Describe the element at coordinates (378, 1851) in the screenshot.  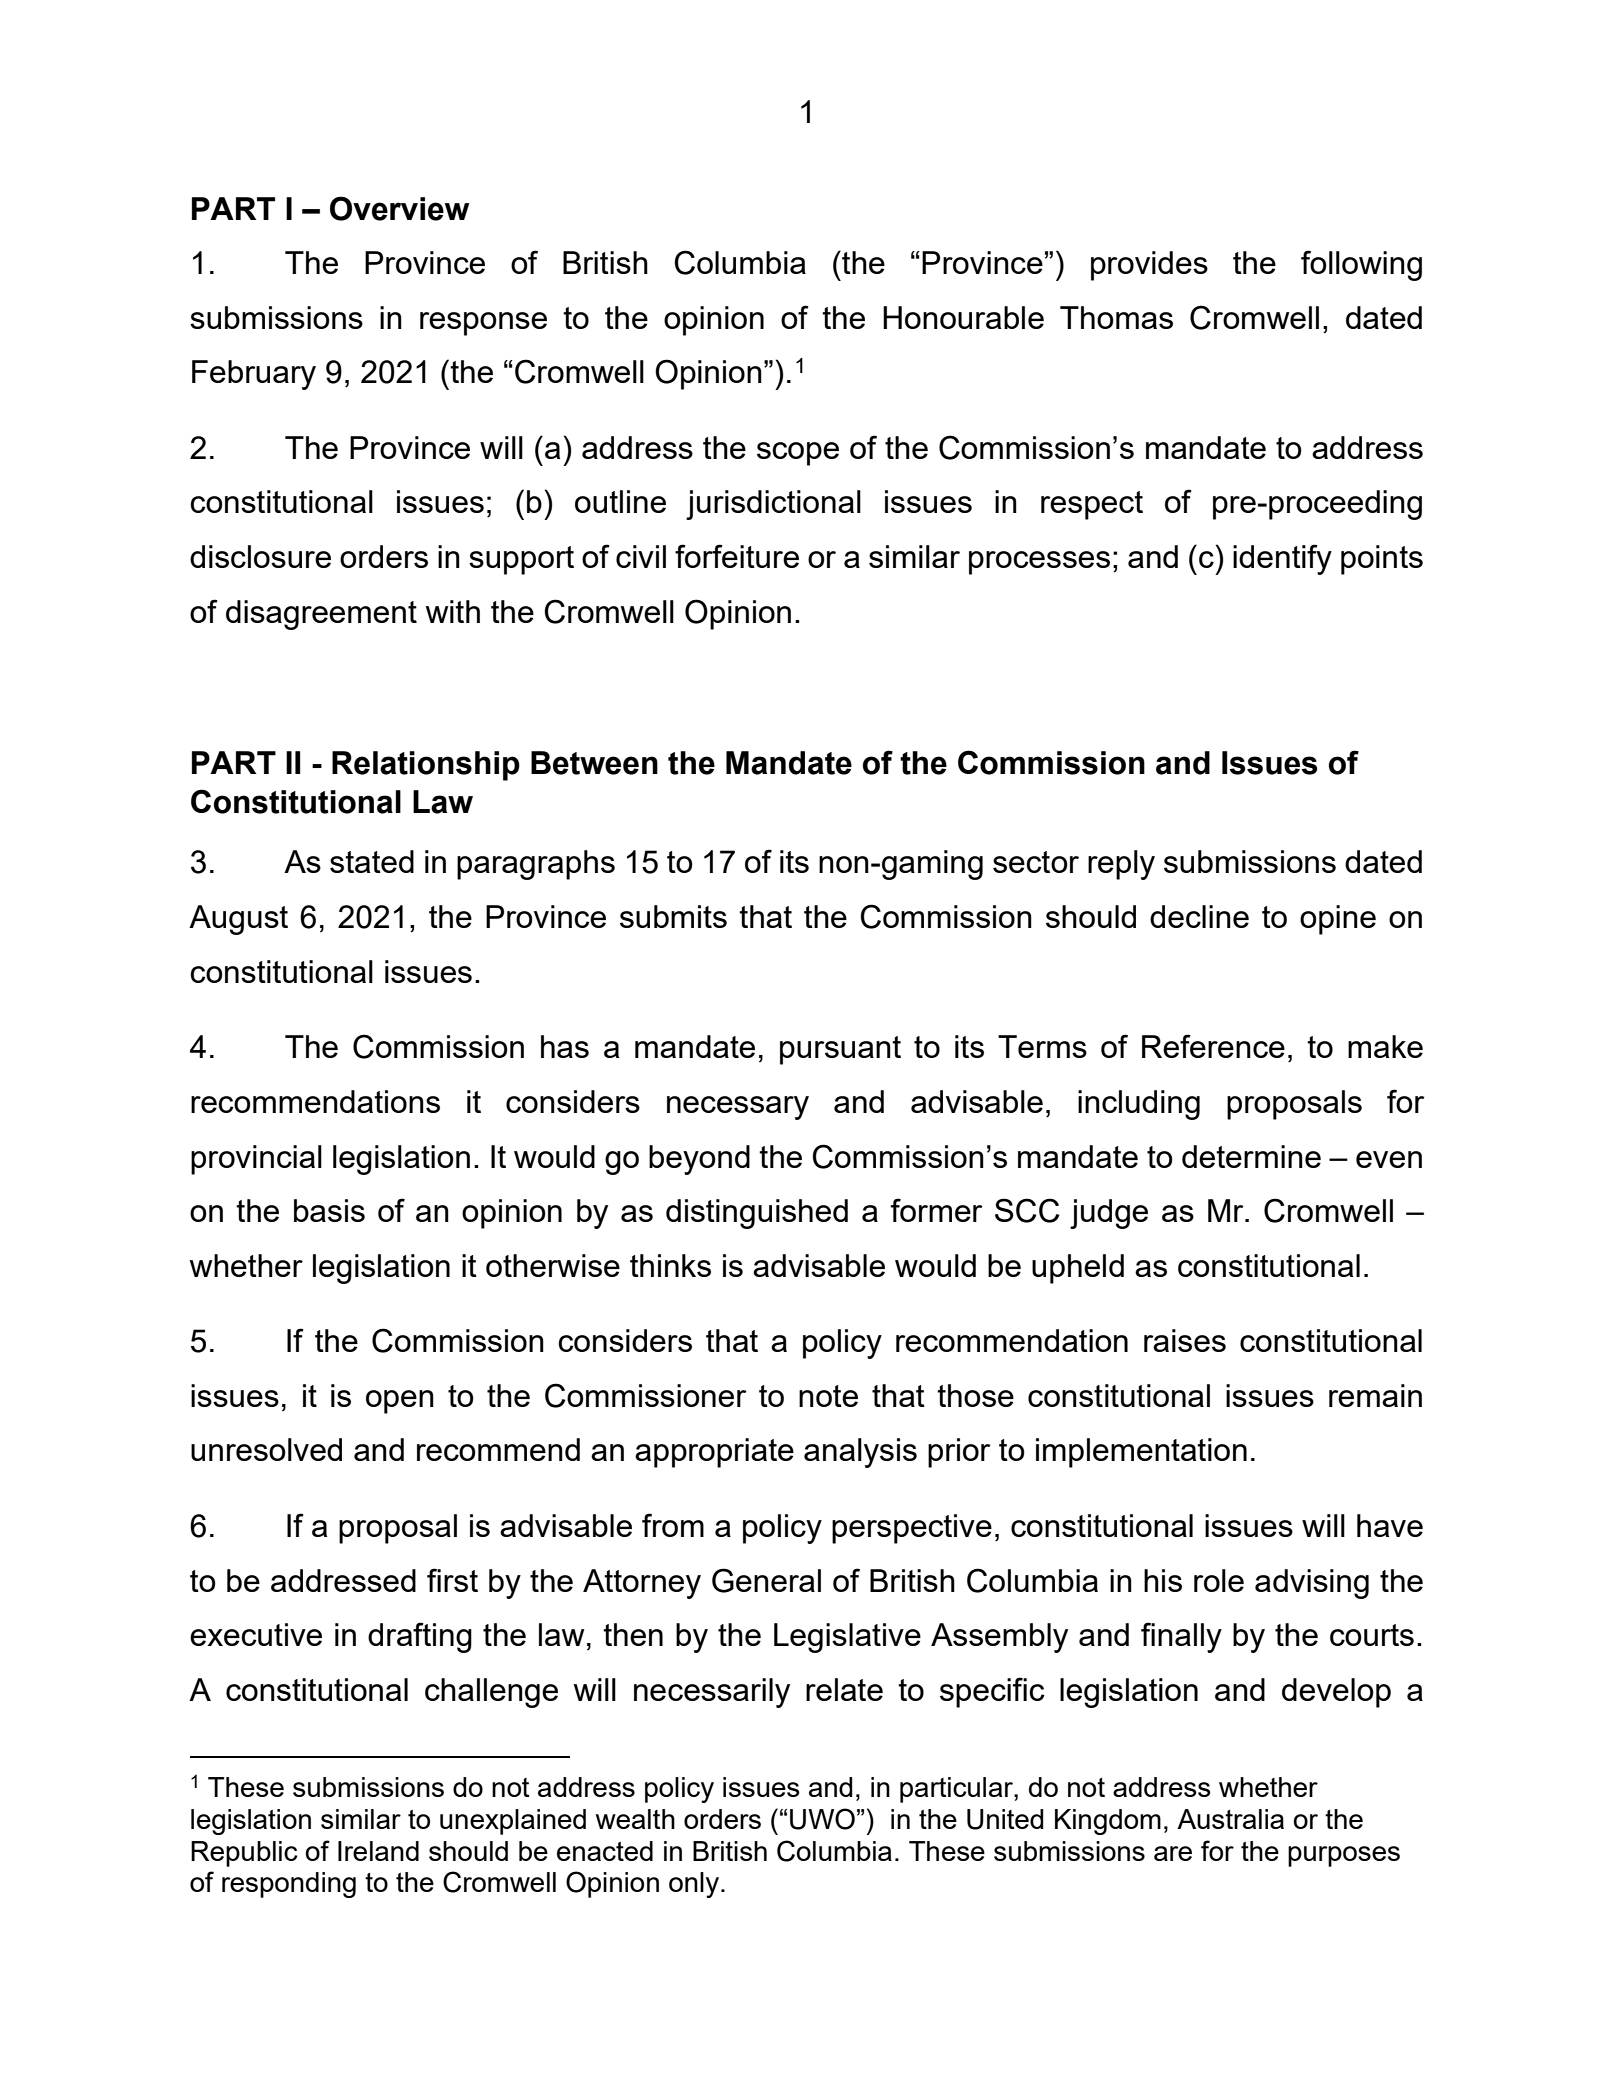
I see `Ireland` at that location.
